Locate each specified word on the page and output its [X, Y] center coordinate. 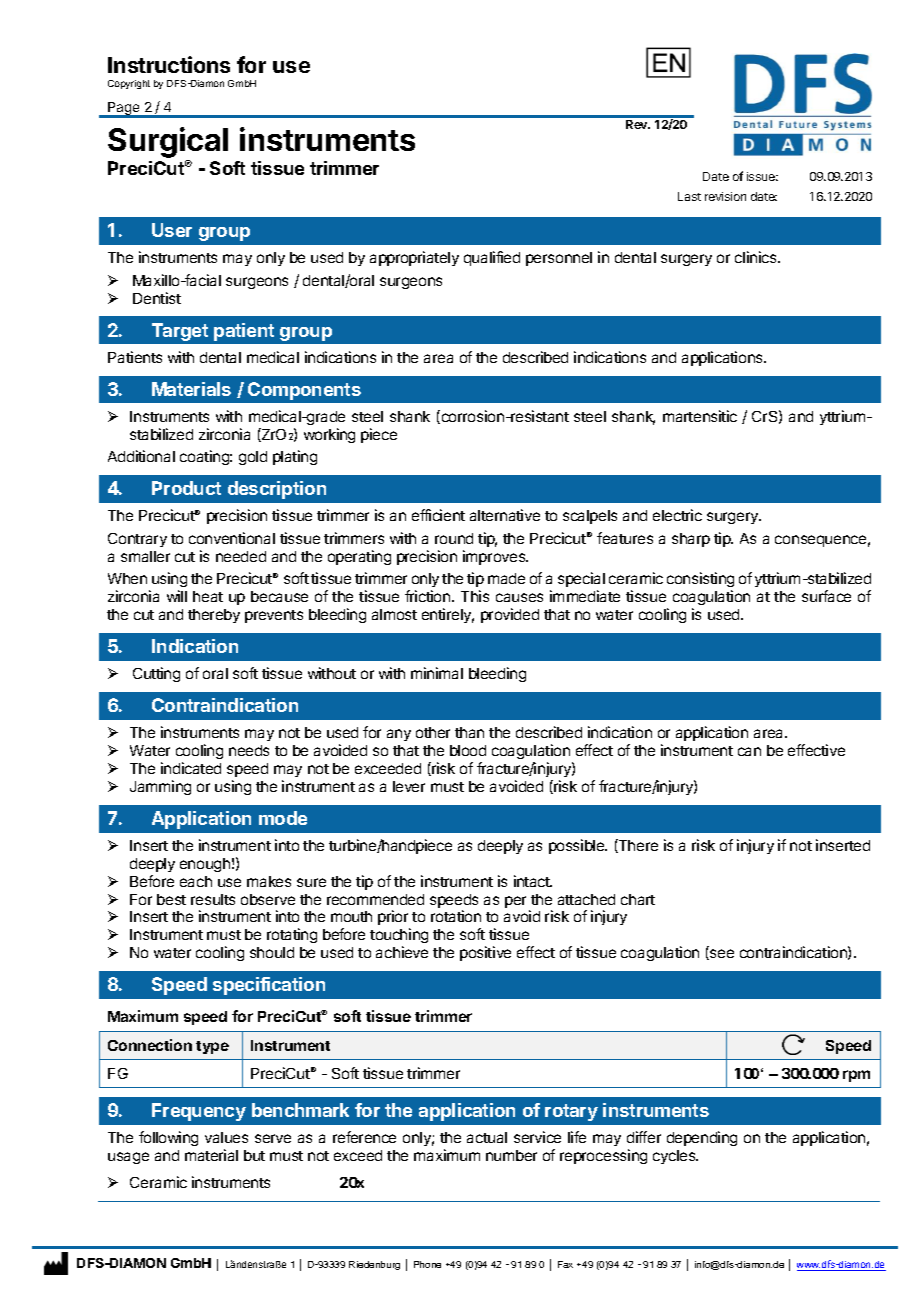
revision [725, 196]
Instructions [169, 64]
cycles [675, 1157]
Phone [427, 1264]
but [254, 1155]
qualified [492, 258]
